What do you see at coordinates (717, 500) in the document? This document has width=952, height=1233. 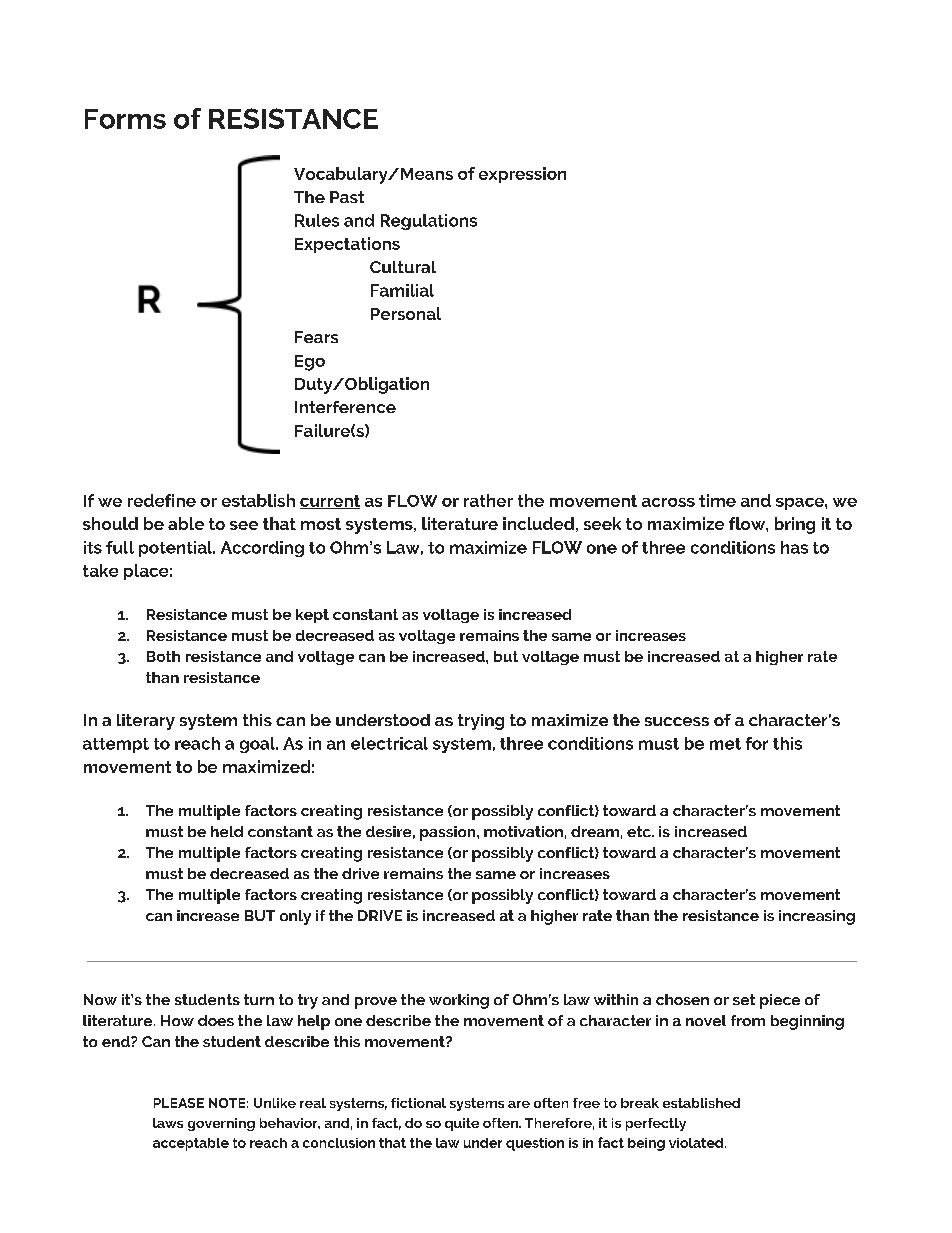 I see `time` at bounding box center [717, 500].
